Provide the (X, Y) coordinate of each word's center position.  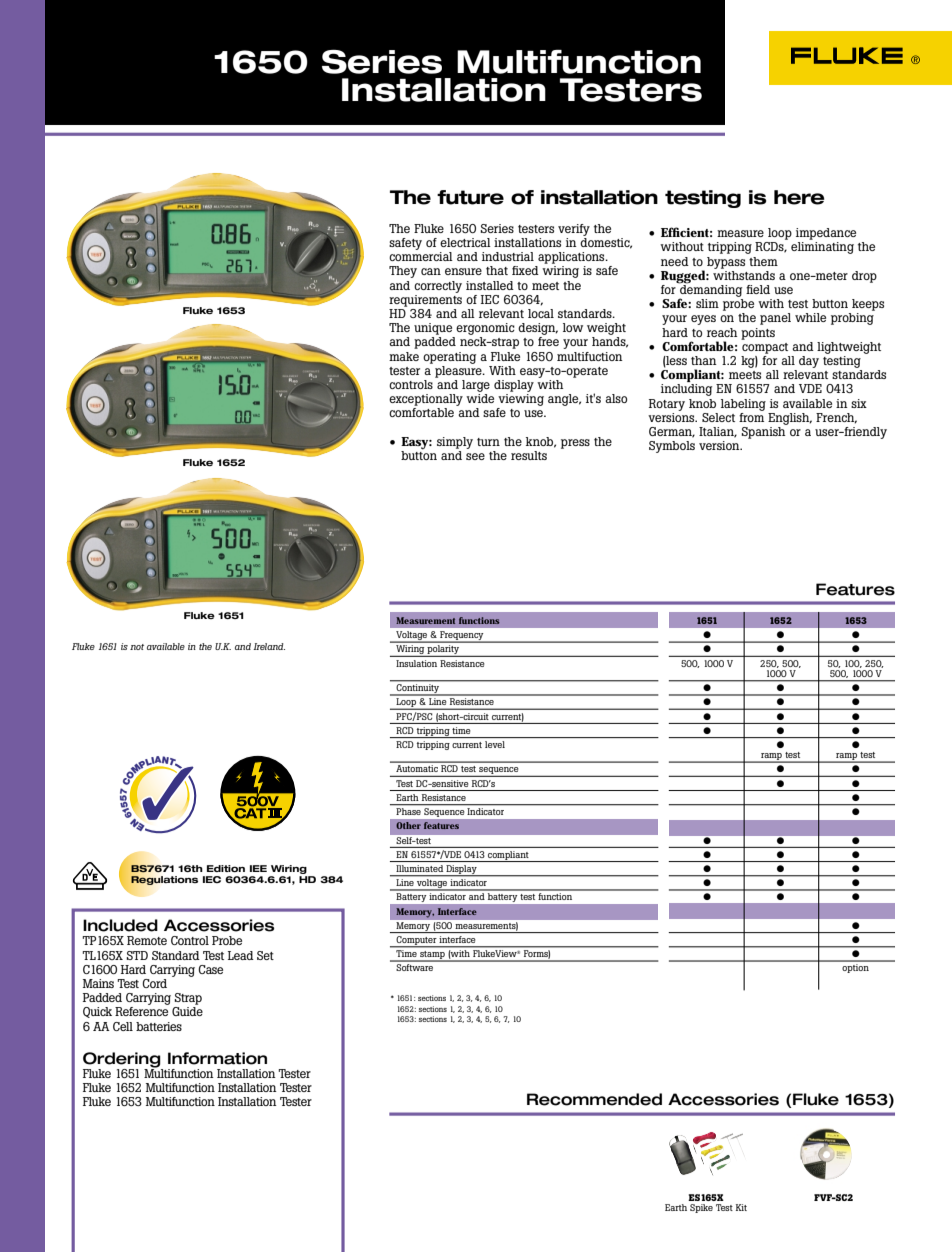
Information (217, 1058)
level (495, 744)
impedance (826, 234)
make (404, 356)
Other (408, 825)
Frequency (462, 637)
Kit (741, 1207)
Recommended (594, 1099)
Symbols (672, 447)
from (751, 416)
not (137, 647)
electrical (465, 242)
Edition (226, 868)
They (403, 272)
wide (480, 398)
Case (210, 969)
